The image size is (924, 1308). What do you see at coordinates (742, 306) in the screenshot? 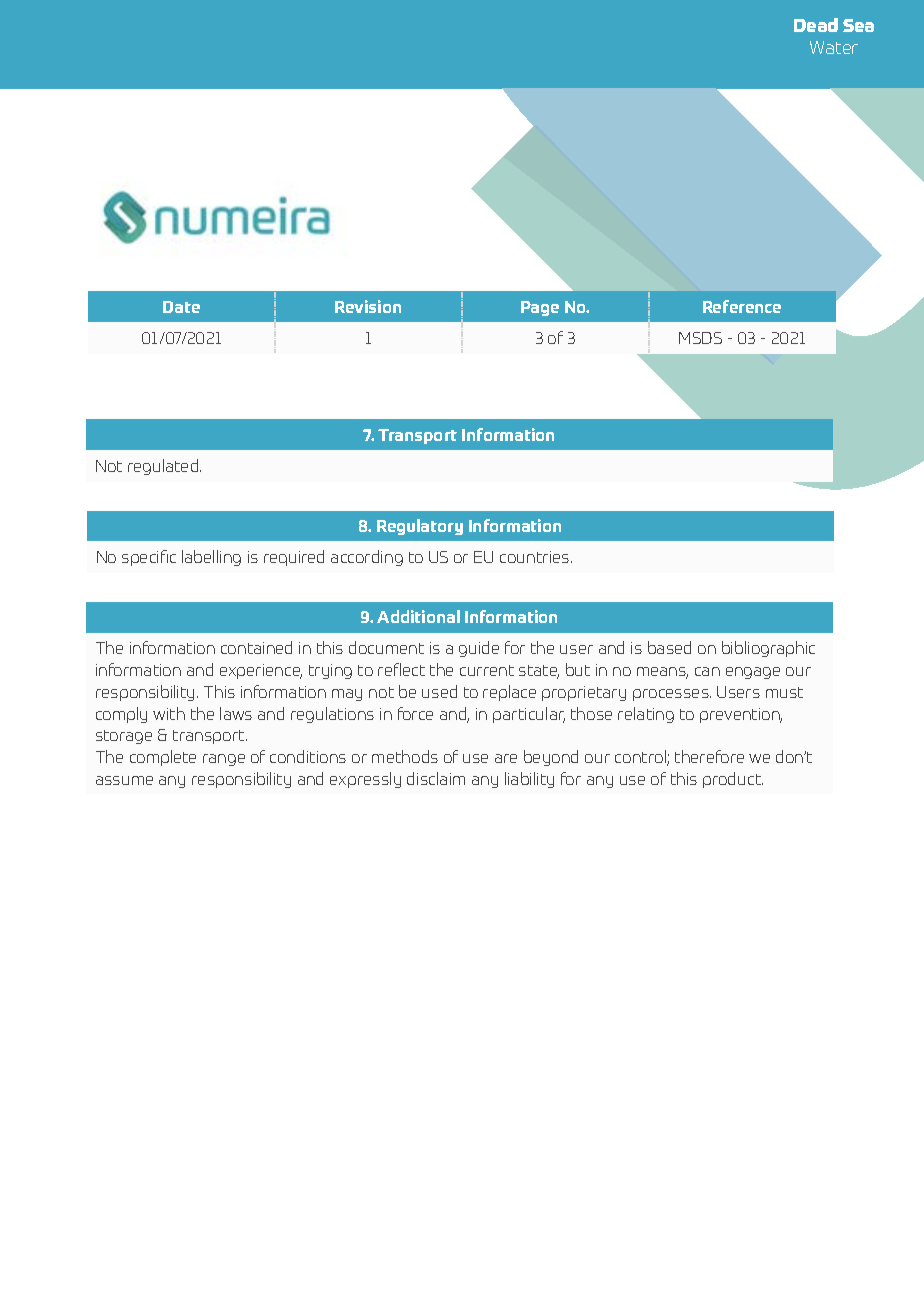
I see `Reference` at bounding box center [742, 306].
